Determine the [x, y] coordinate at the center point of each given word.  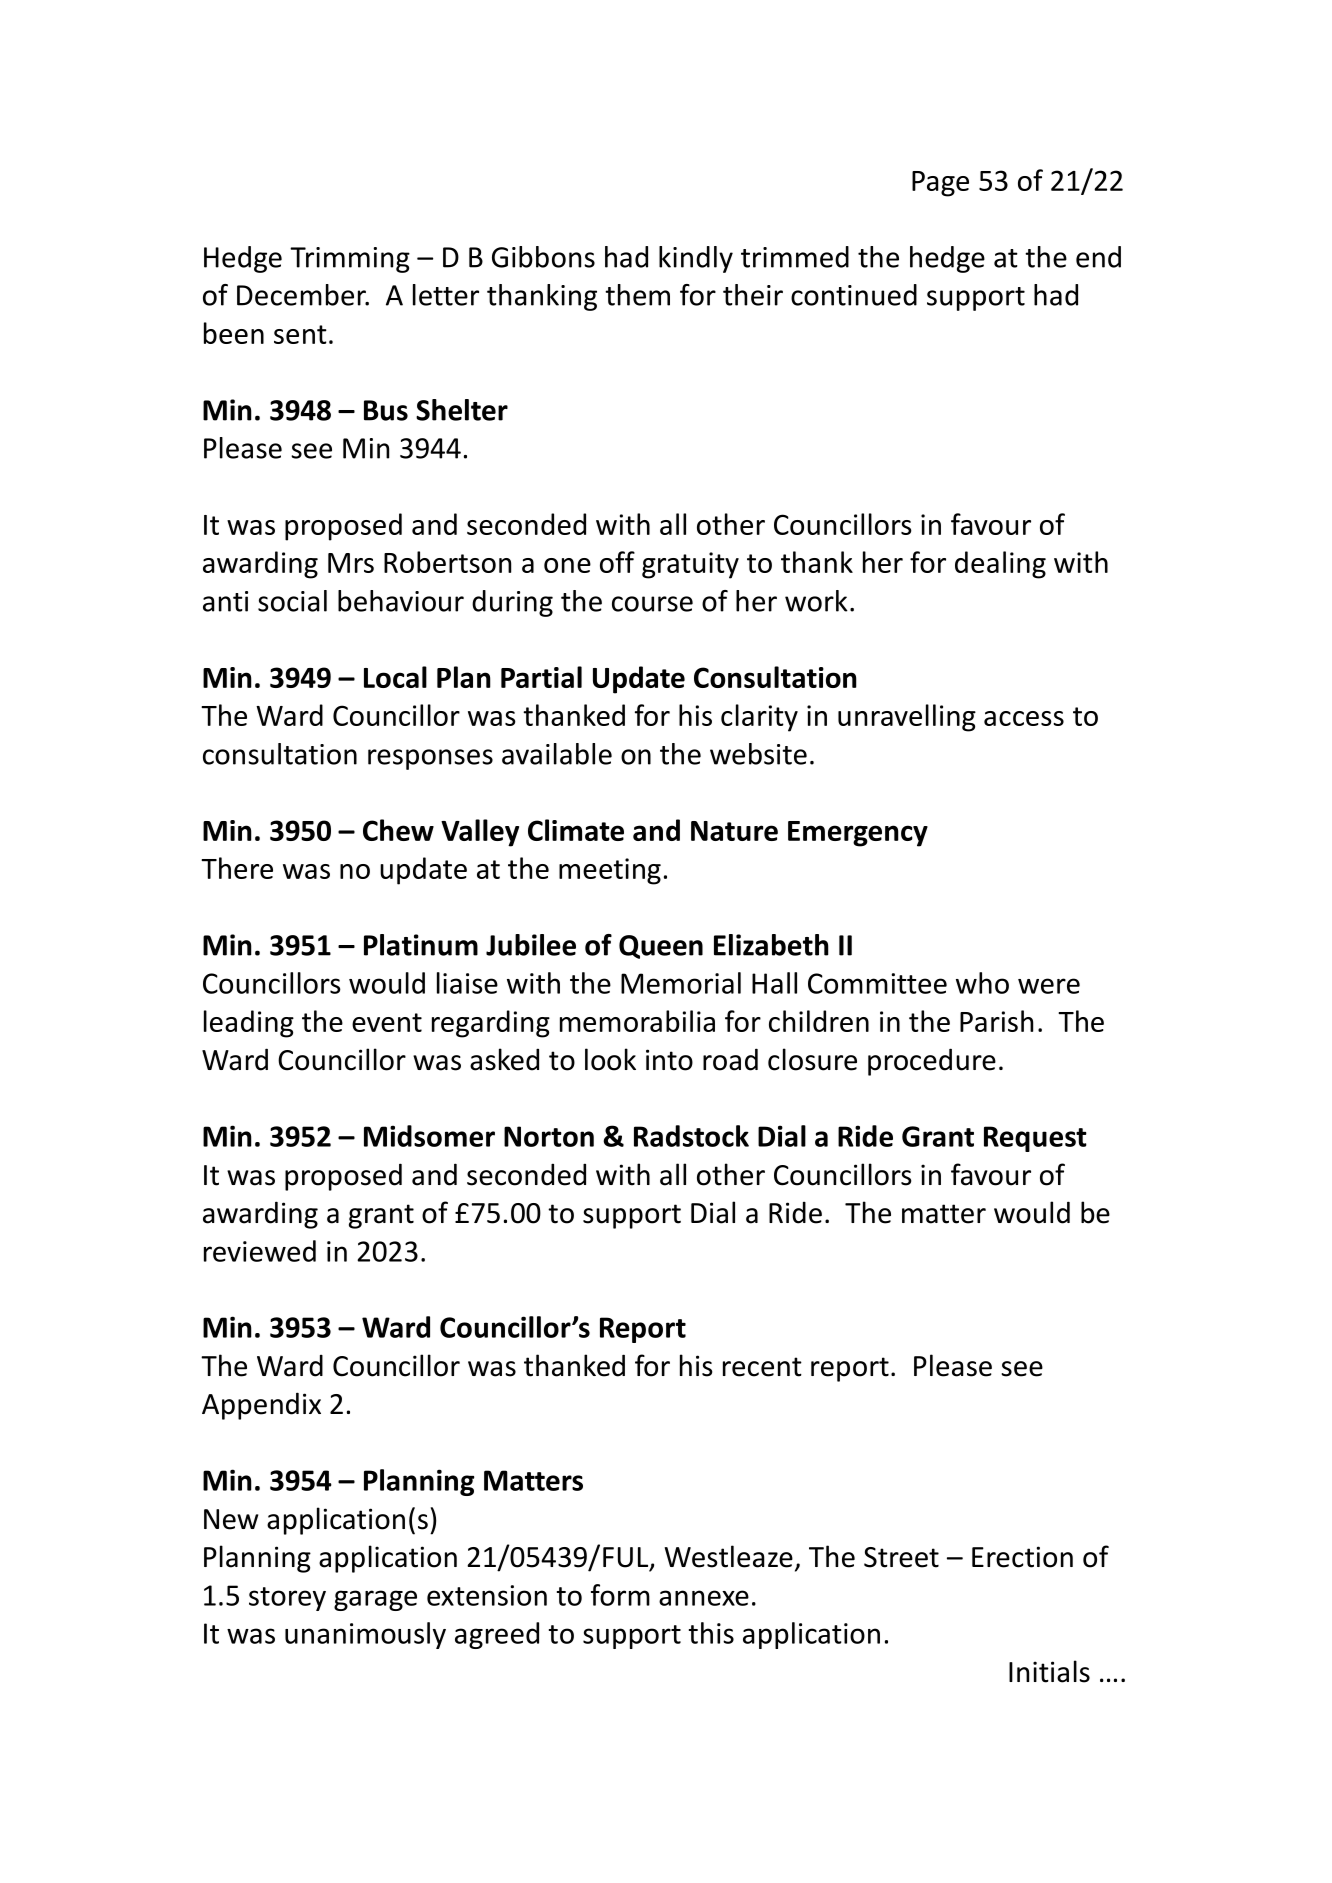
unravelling [907, 718]
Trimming [350, 260]
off [617, 562]
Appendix [261, 1406]
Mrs [351, 563]
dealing [1000, 565]
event [387, 1022]
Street [901, 1557]
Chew [398, 830]
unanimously [365, 1635]
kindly [696, 259]
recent [762, 1367]
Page [940, 184]
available [557, 754]
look [610, 1059]
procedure [932, 1062]
